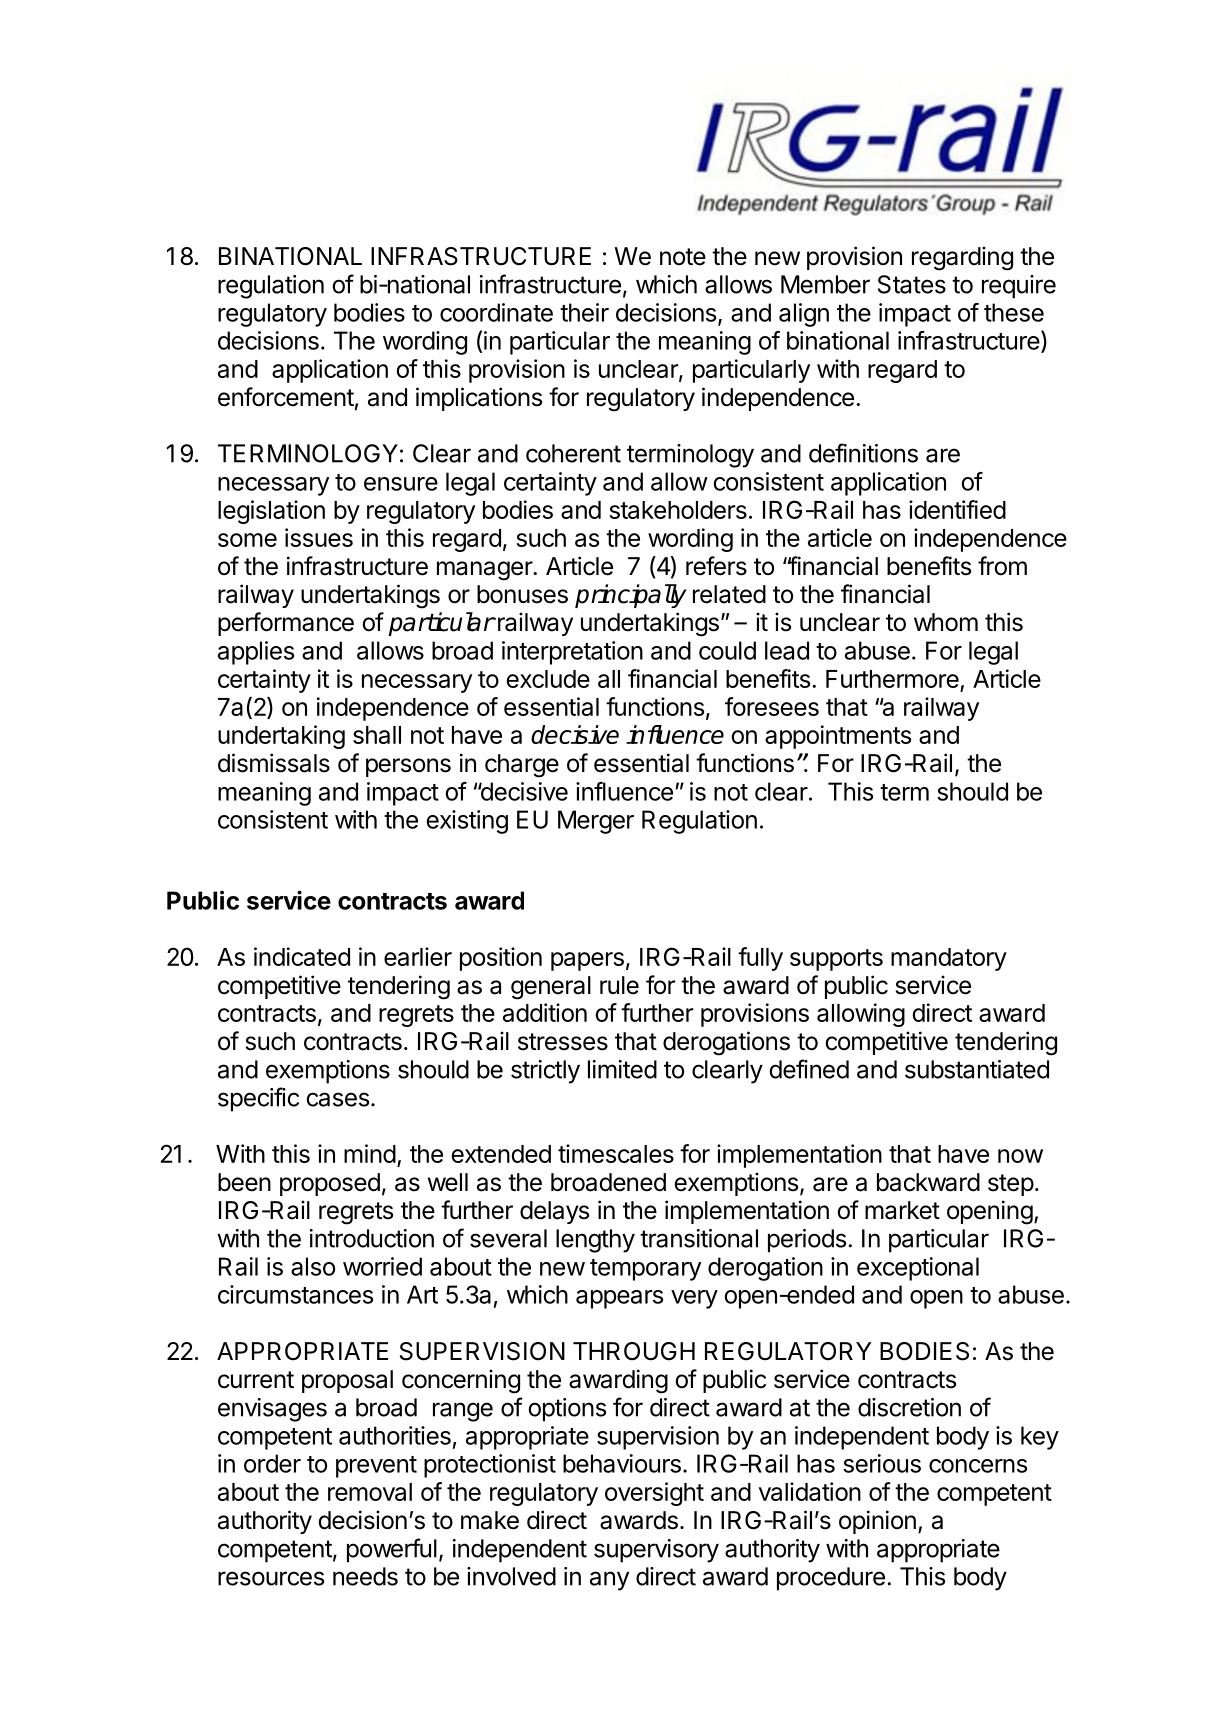  I want to click on supervisory, so click(656, 1551).
